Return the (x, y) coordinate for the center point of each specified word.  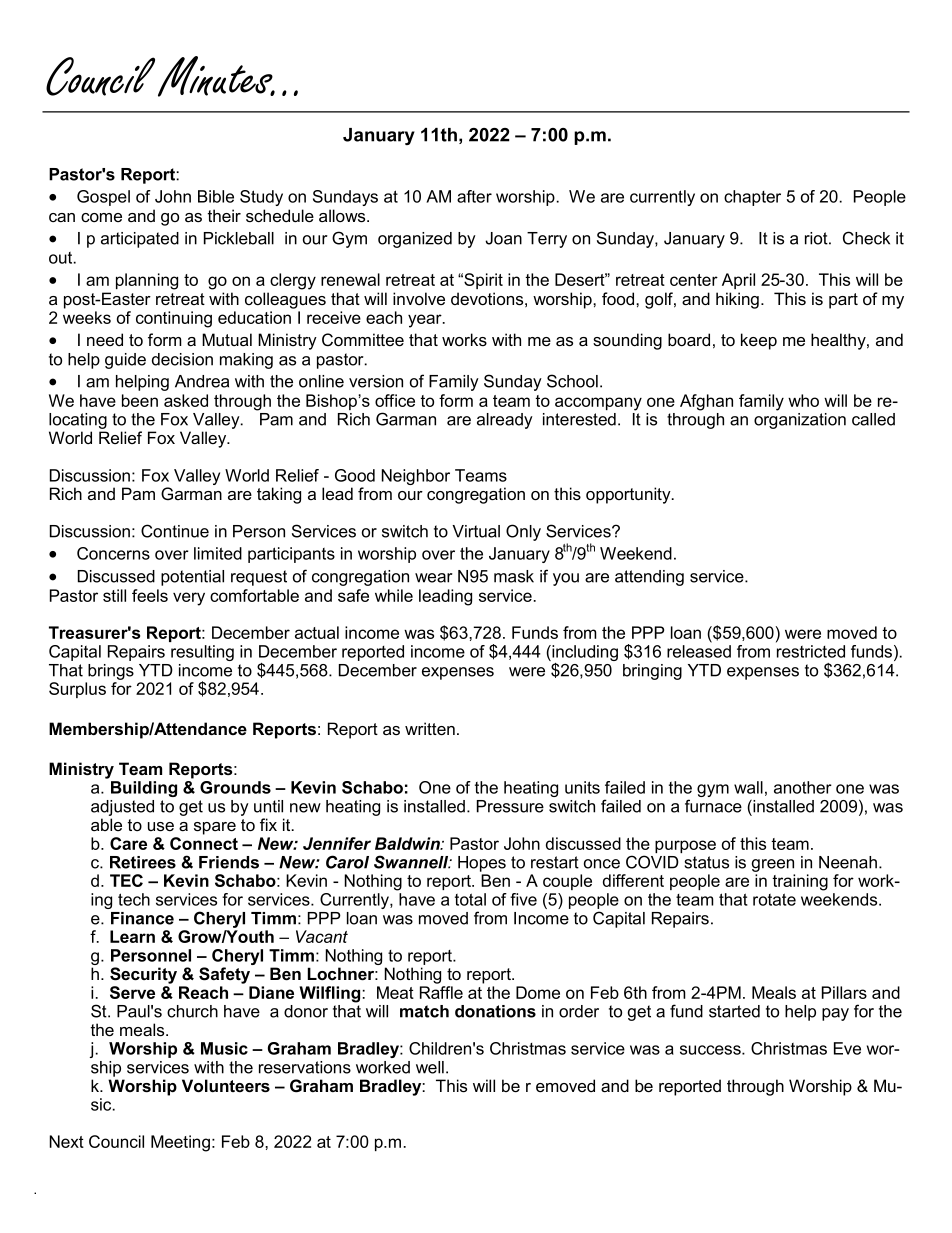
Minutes (216, 76)
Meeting (180, 1143)
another (803, 787)
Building (144, 789)
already (505, 421)
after (474, 196)
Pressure (510, 806)
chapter (752, 198)
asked (186, 400)
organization (800, 419)
